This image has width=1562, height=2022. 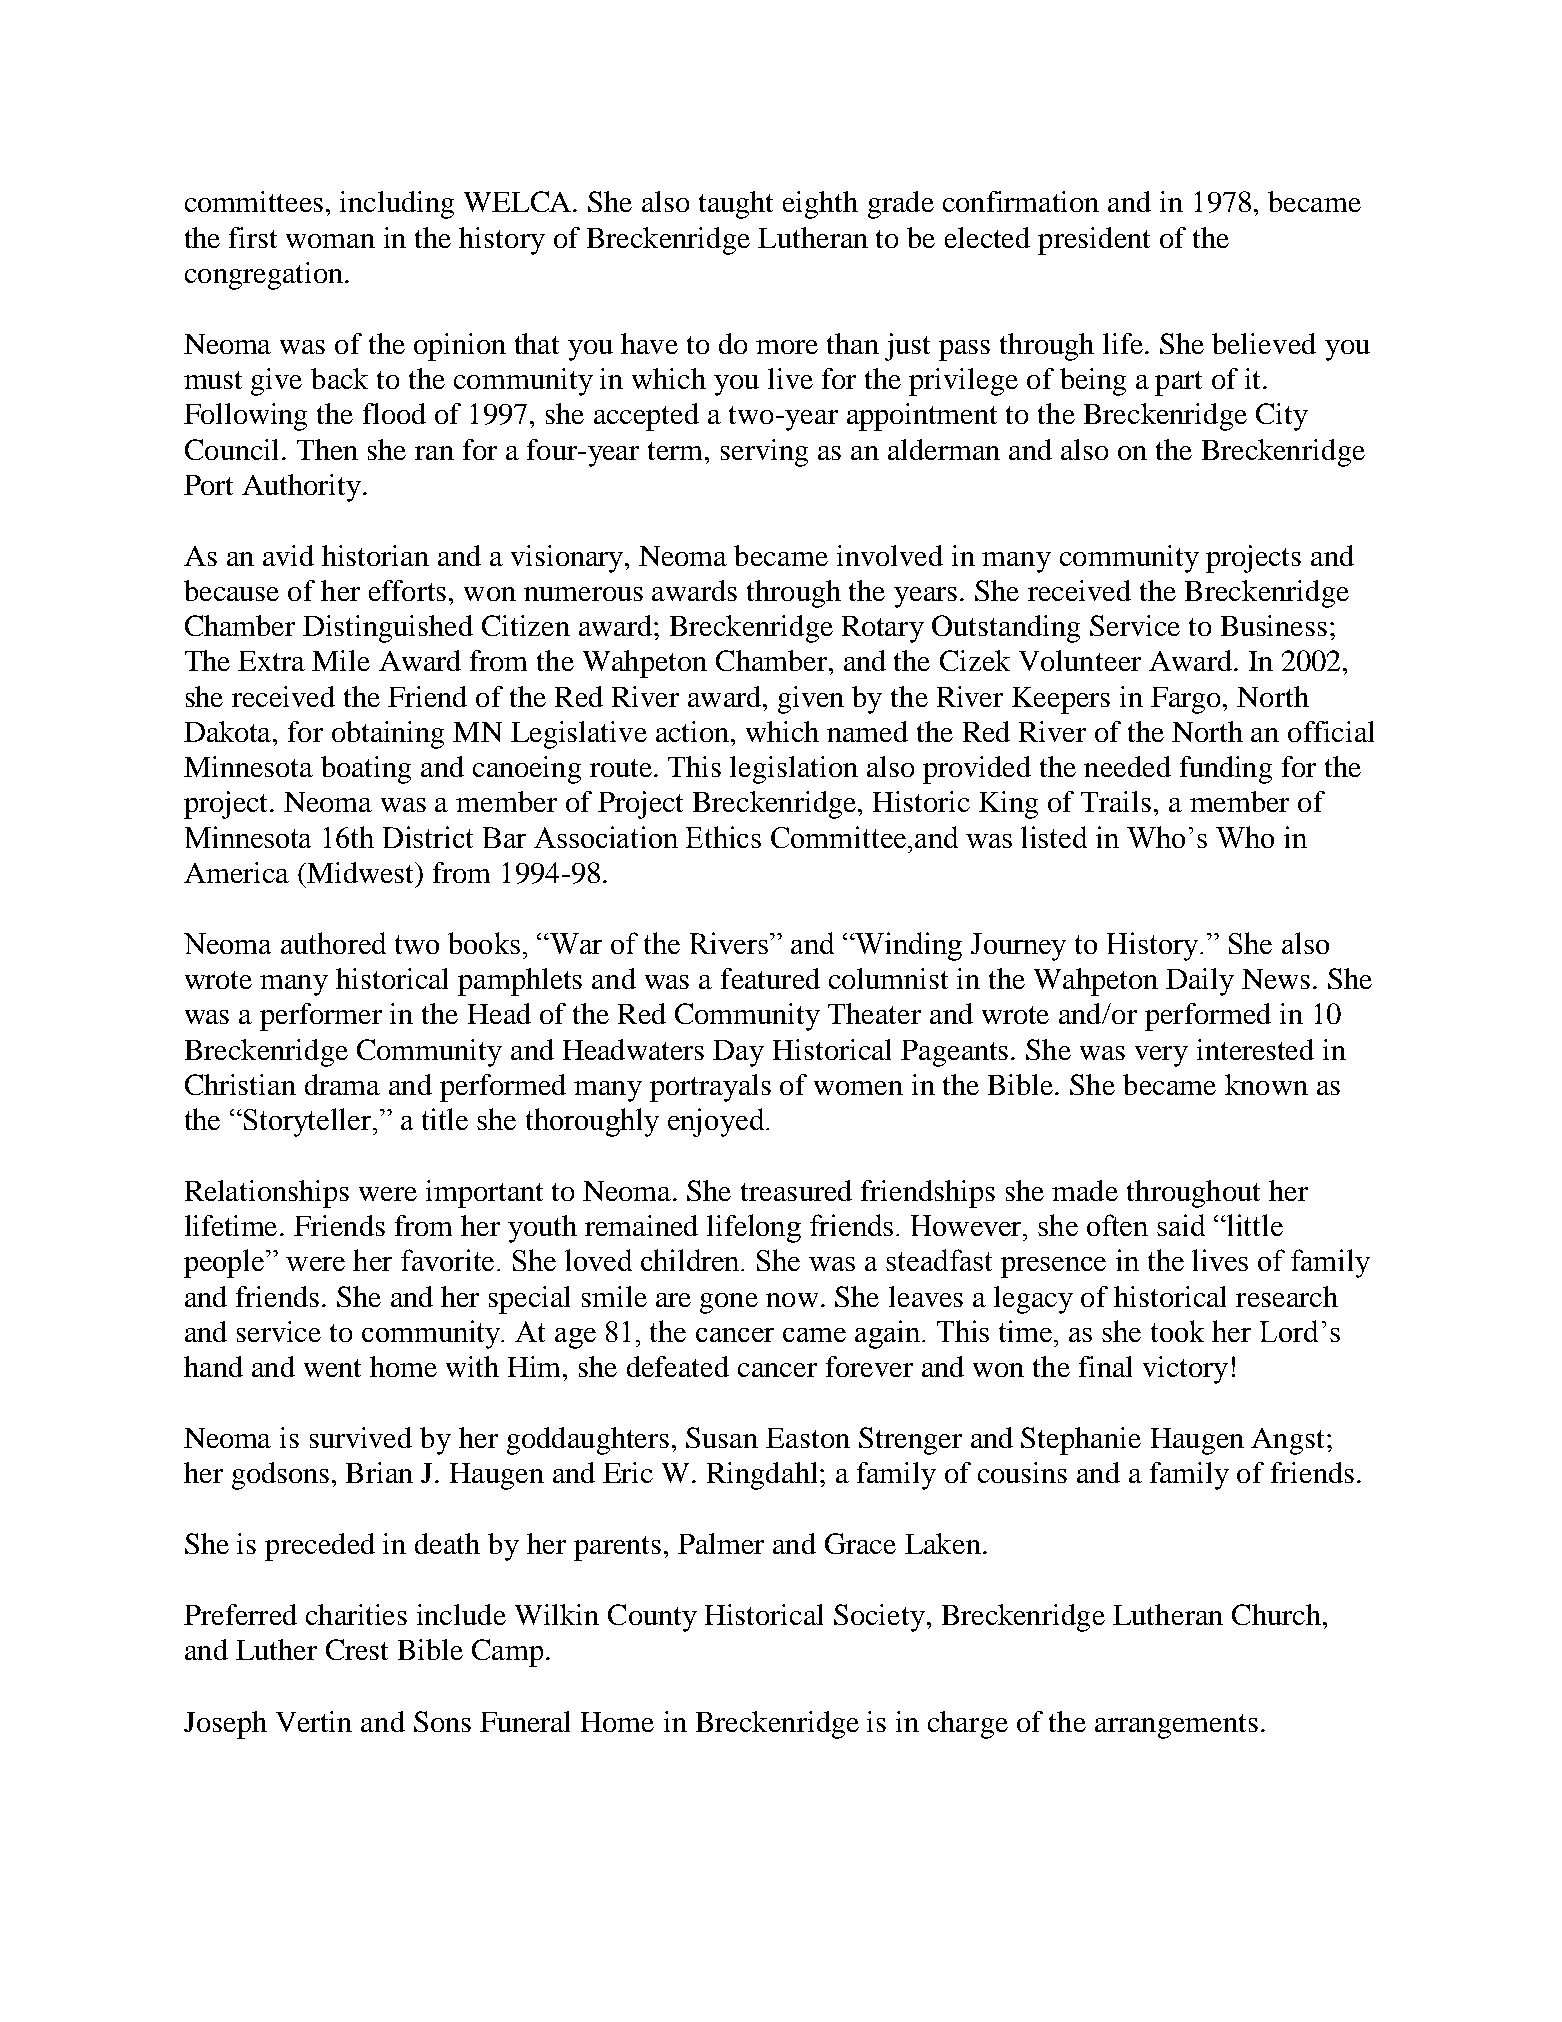 I want to click on authored, so click(x=333, y=943).
